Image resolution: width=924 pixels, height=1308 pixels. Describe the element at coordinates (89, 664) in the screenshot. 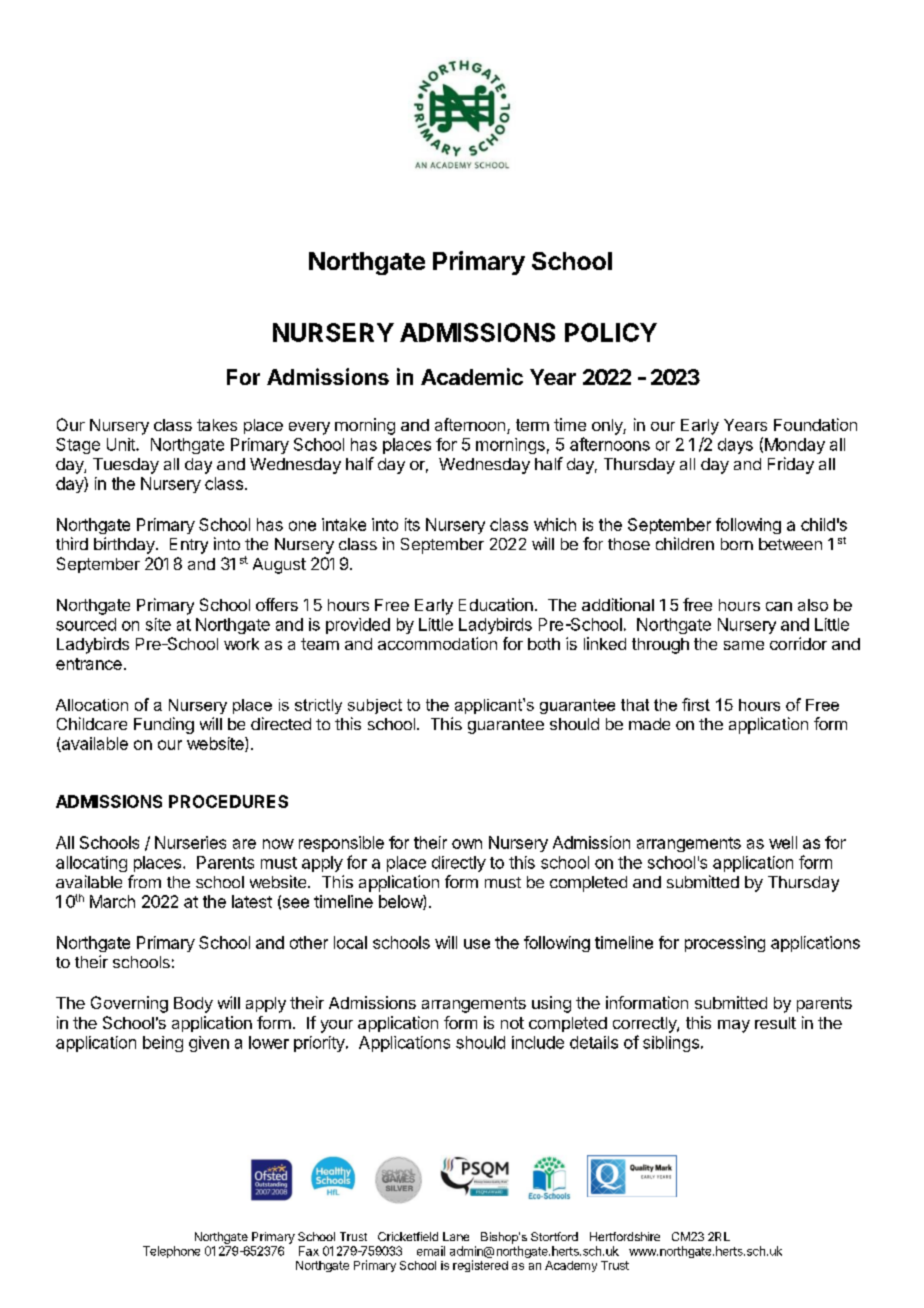

I see `entrance` at that location.
